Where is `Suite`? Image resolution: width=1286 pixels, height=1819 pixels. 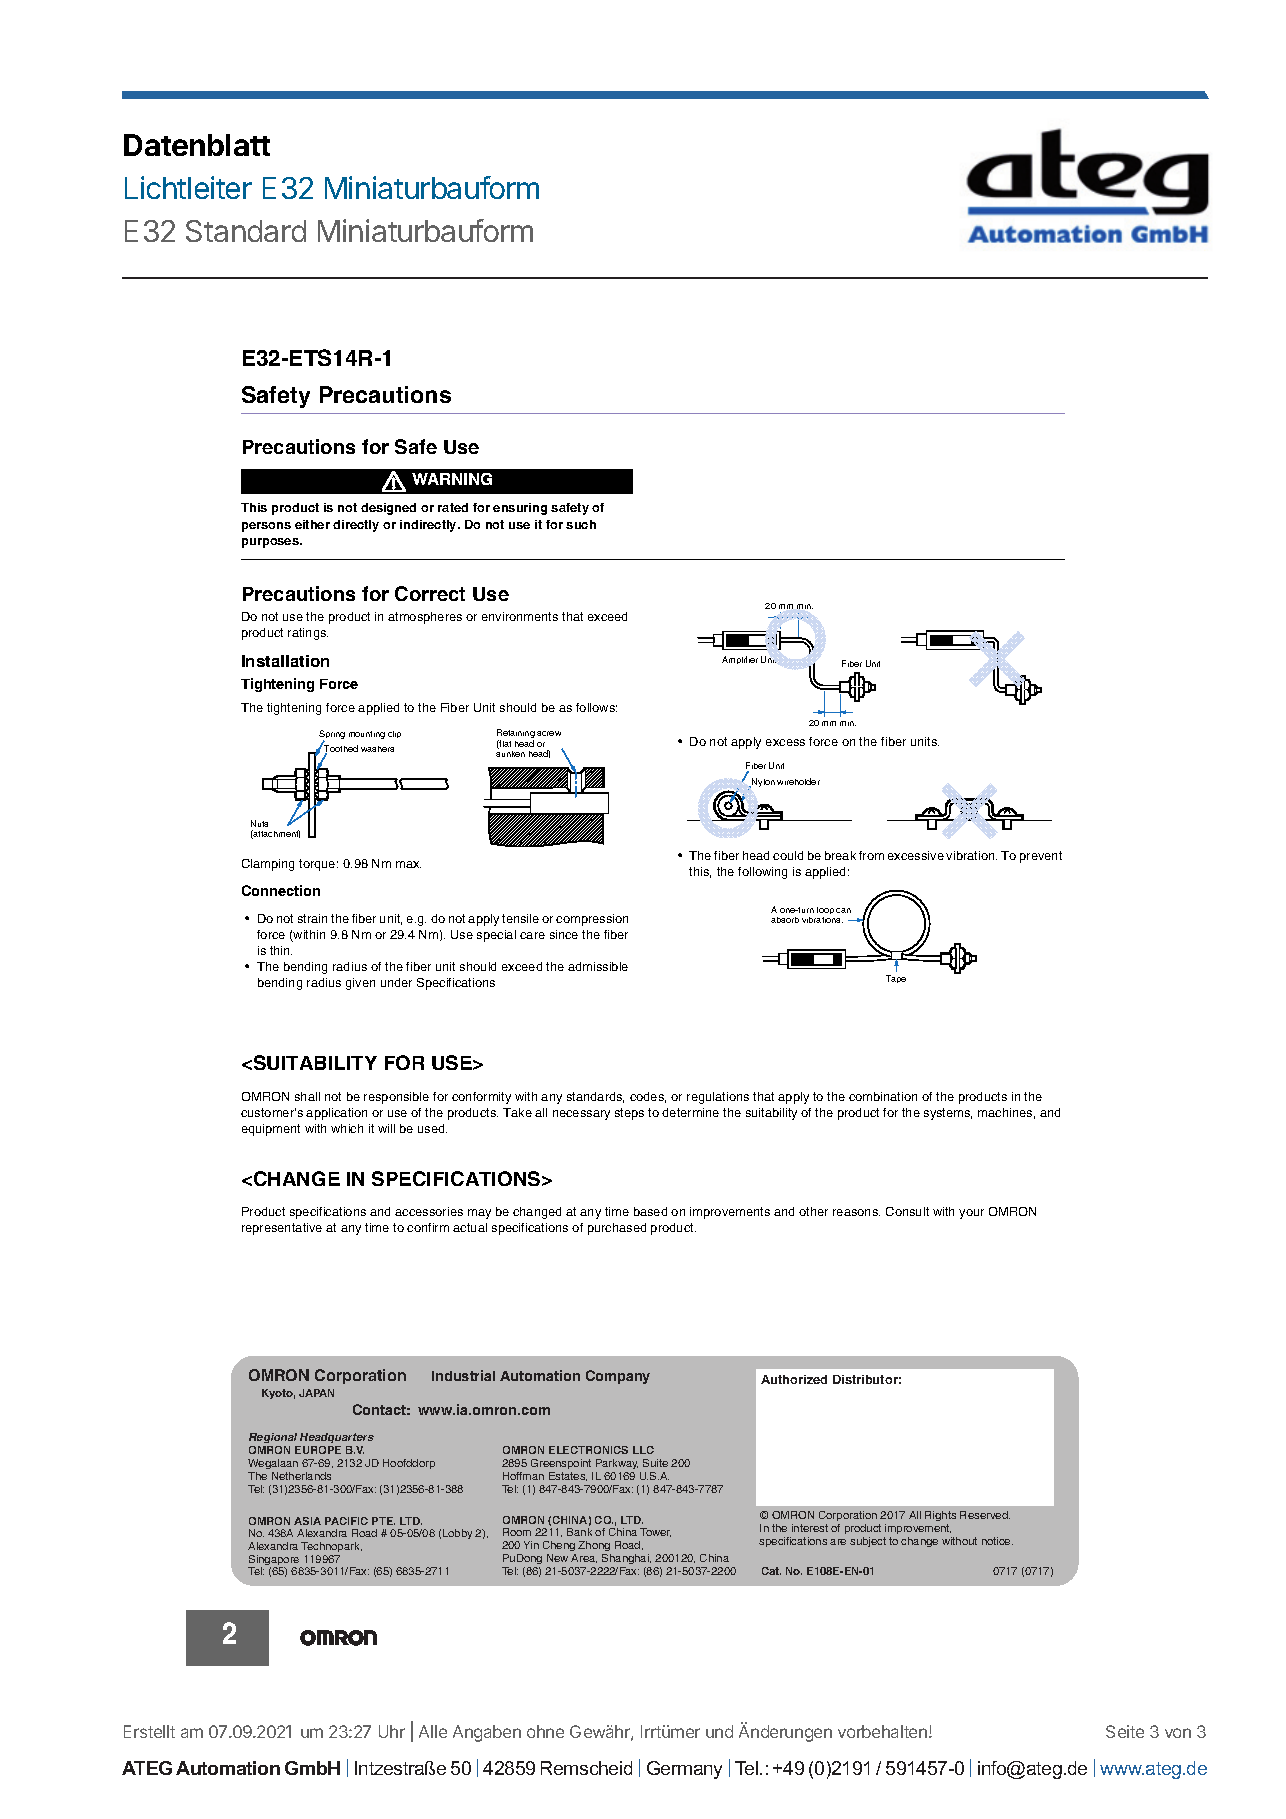
Suite is located at coordinates (655, 1463).
